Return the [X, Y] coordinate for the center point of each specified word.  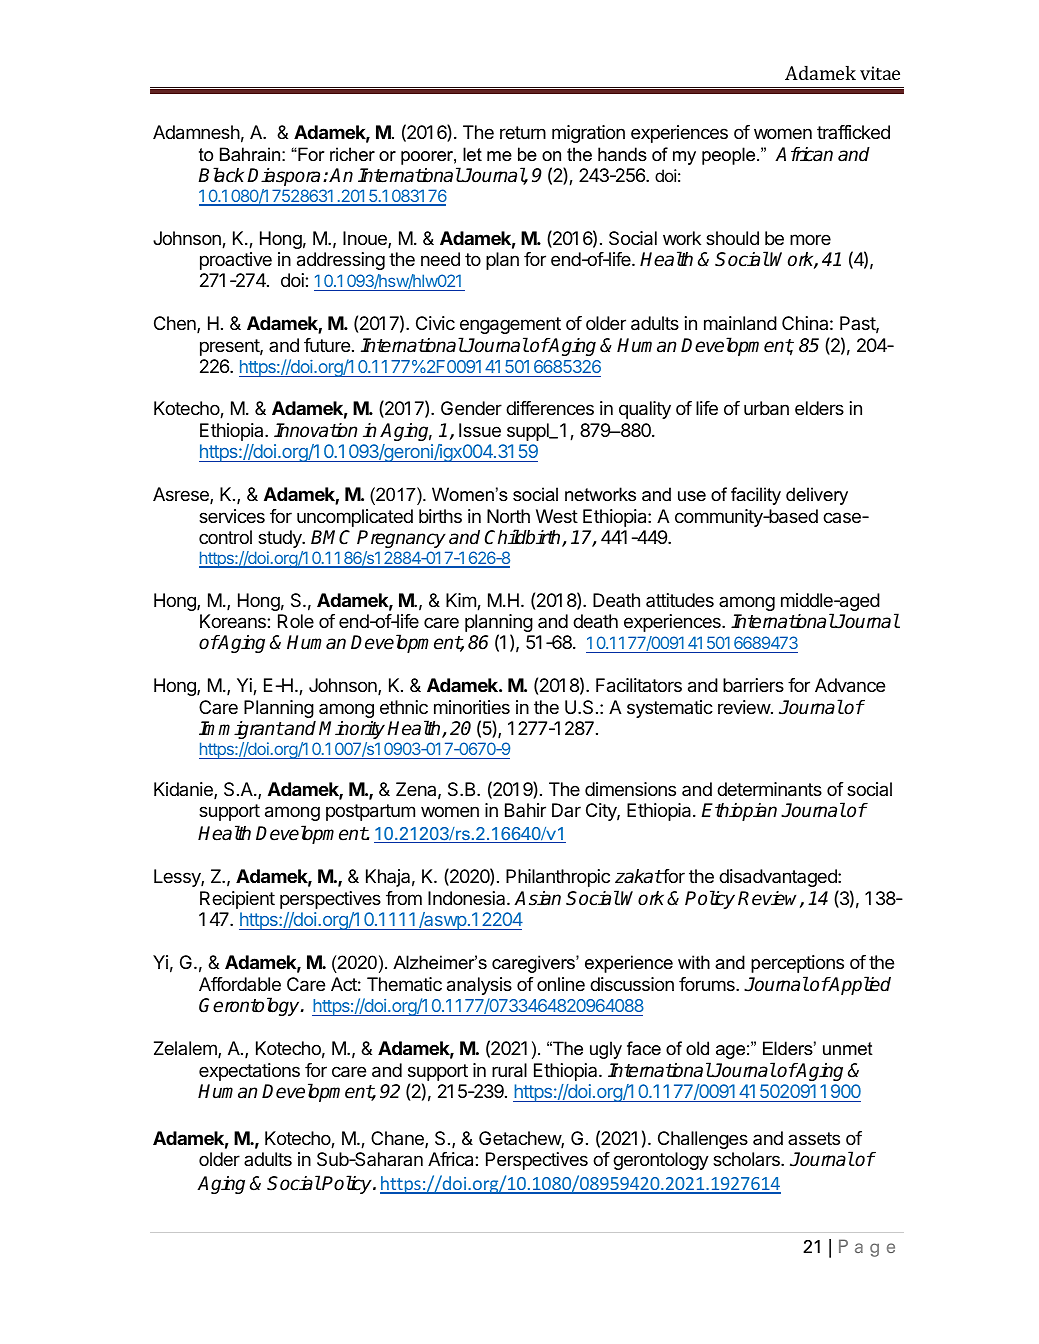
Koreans [234, 621]
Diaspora [283, 177]
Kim [462, 601]
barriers [753, 685]
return [523, 132]
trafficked [853, 132]
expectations [249, 1072]
